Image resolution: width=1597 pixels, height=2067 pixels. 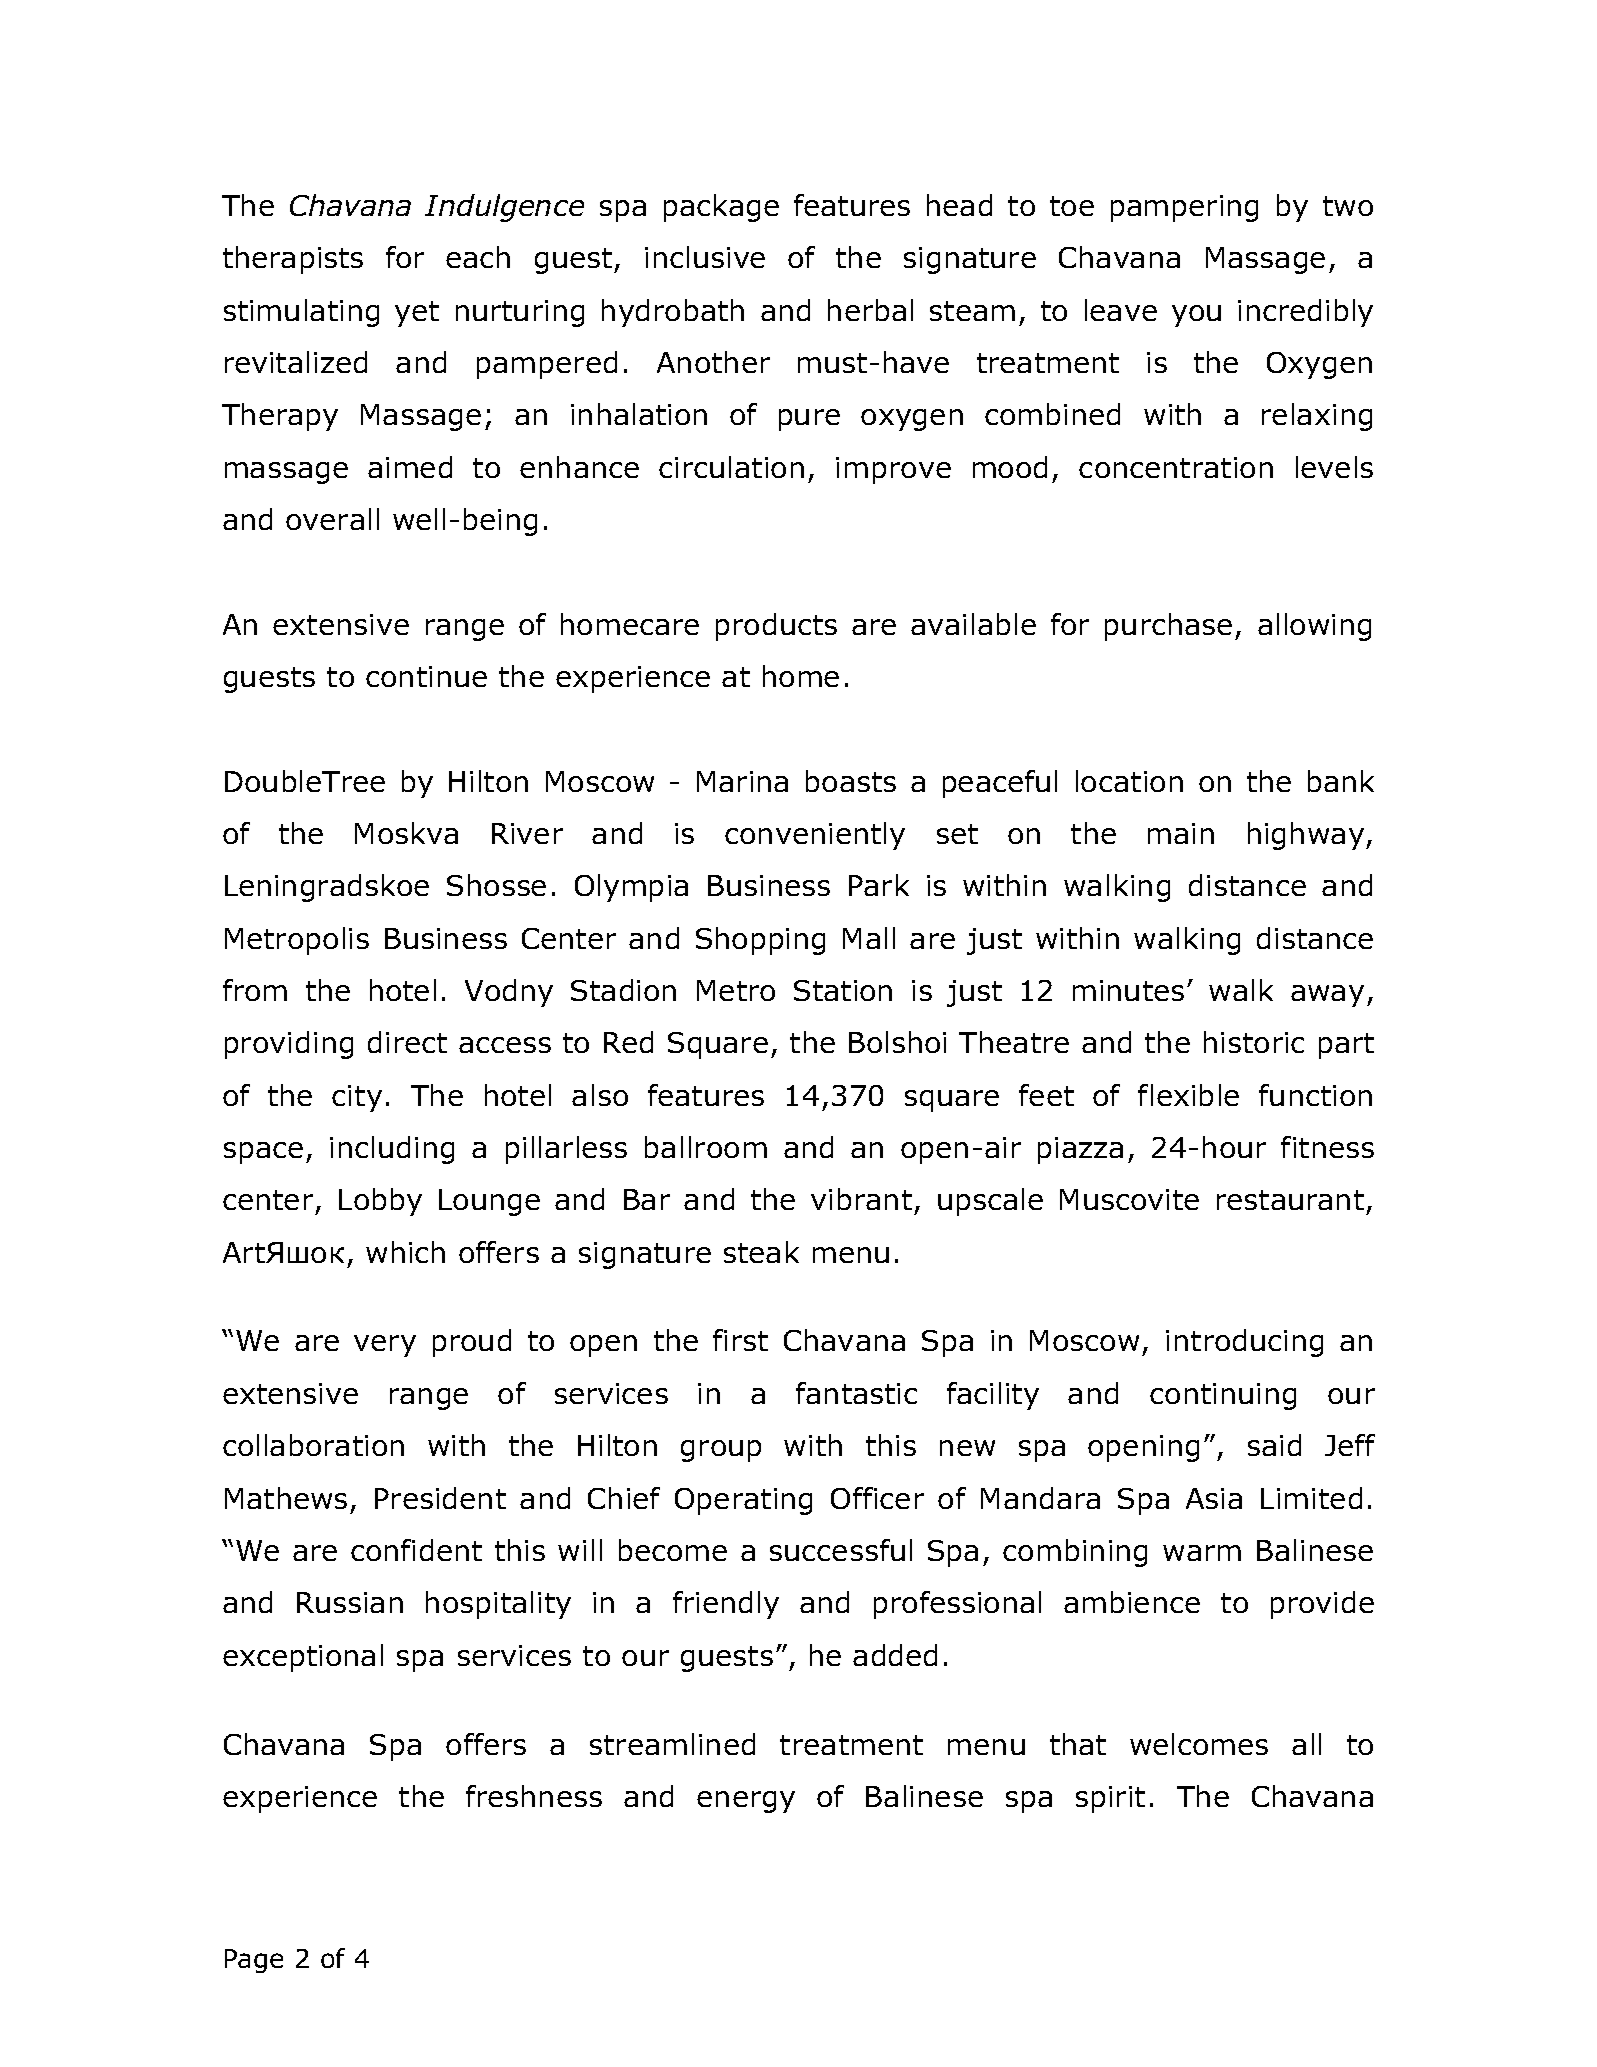 I want to click on Asia, so click(x=1214, y=1498).
